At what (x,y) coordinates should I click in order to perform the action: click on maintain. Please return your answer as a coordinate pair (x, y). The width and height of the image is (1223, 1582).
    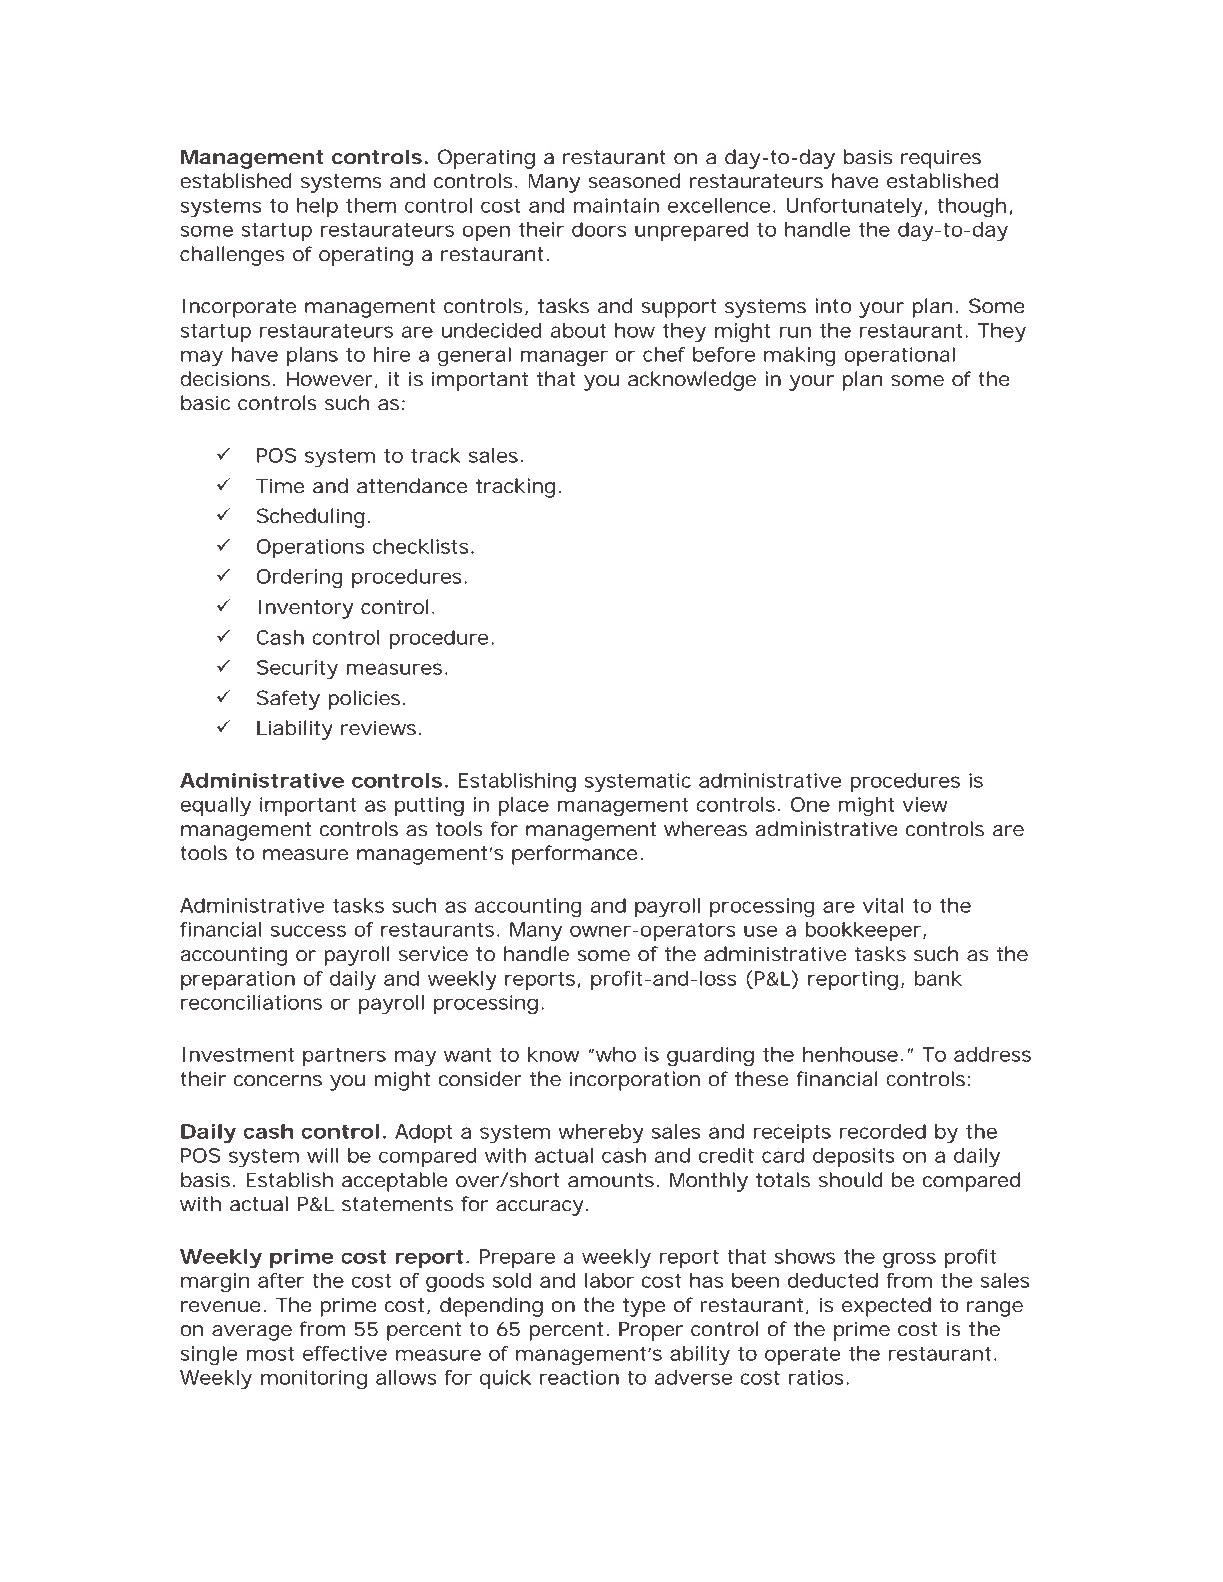
    Looking at the image, I should click on (616, 205).
